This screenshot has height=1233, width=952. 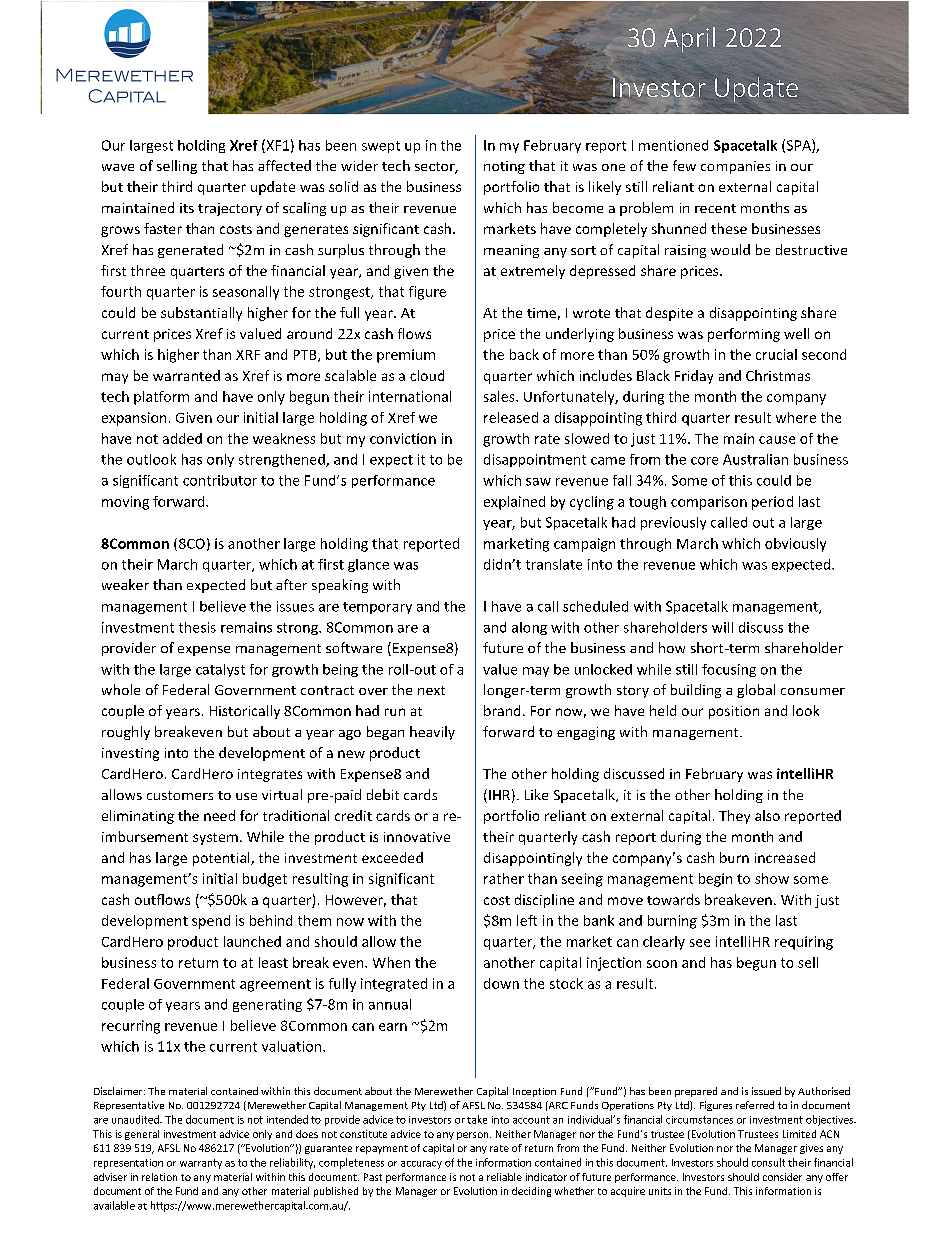 What do you see at coordinates (180, 795) in the screenshot?
I see `customers` at bounding box center [180, 795].
